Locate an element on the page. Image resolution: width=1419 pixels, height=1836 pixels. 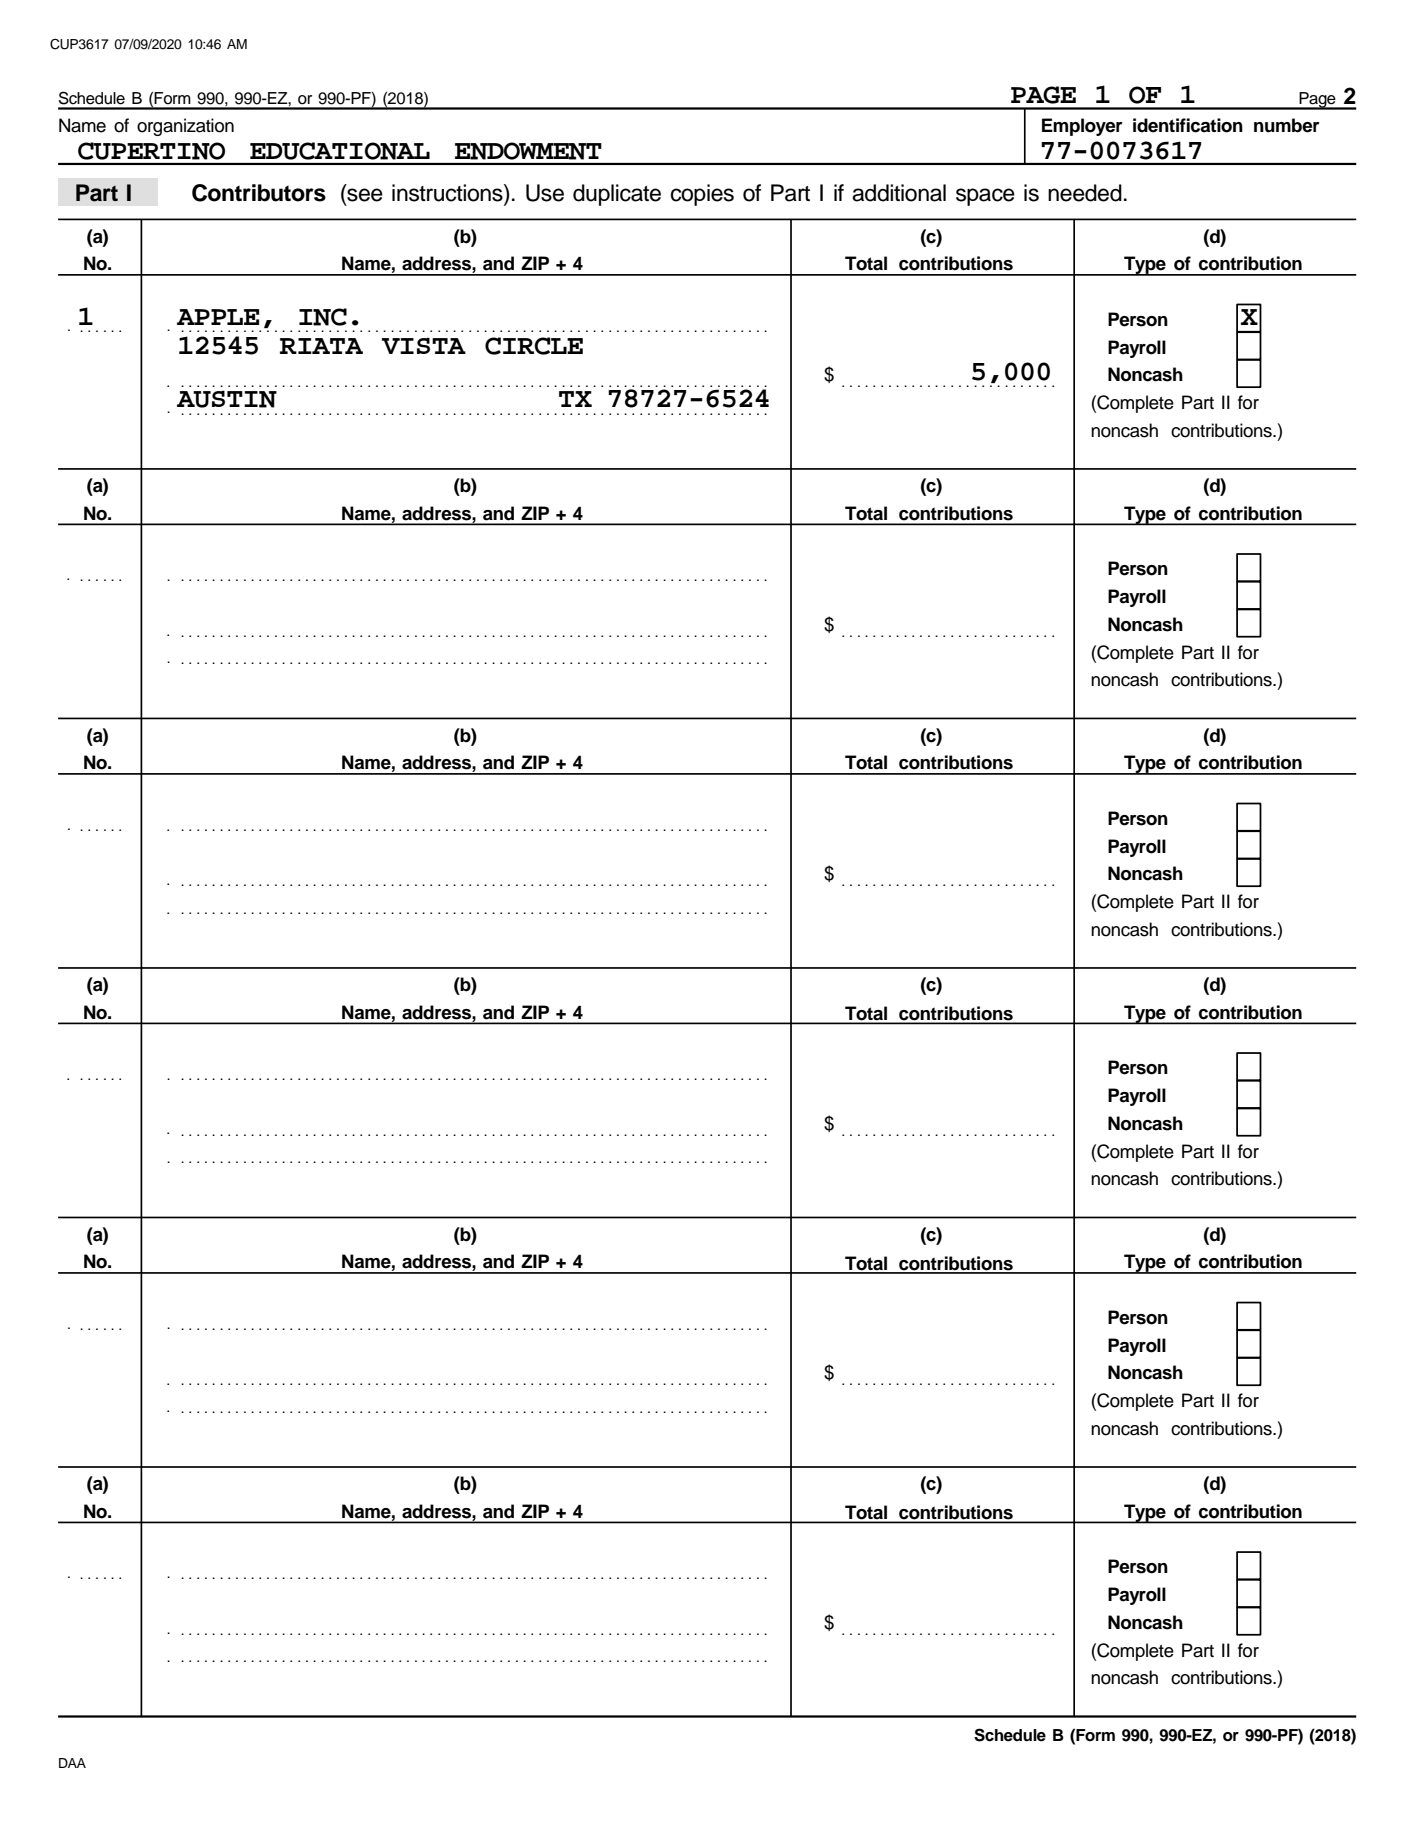
APPLE is located at coordinates (218, 317).
